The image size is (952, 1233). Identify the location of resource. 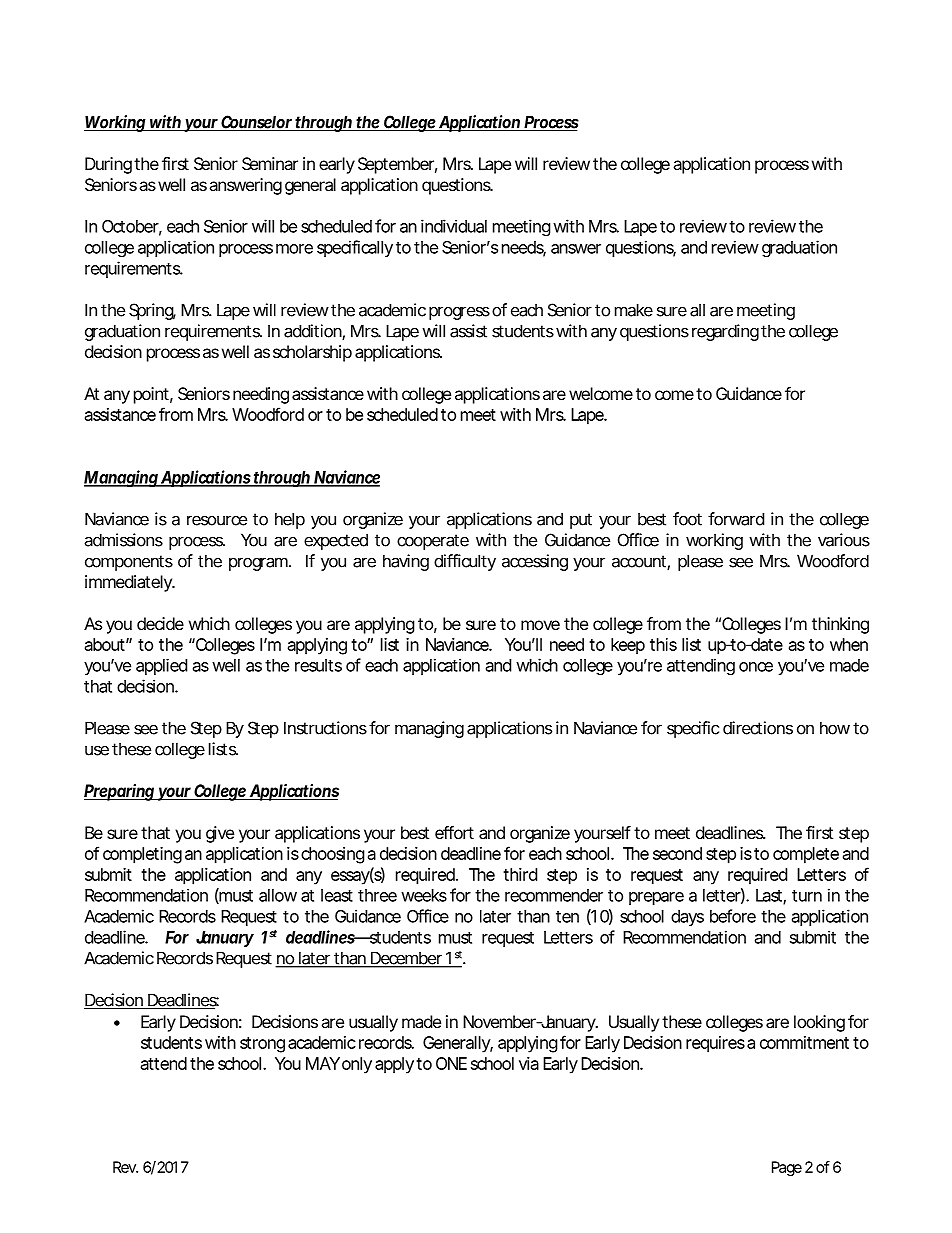
(217, 520).
